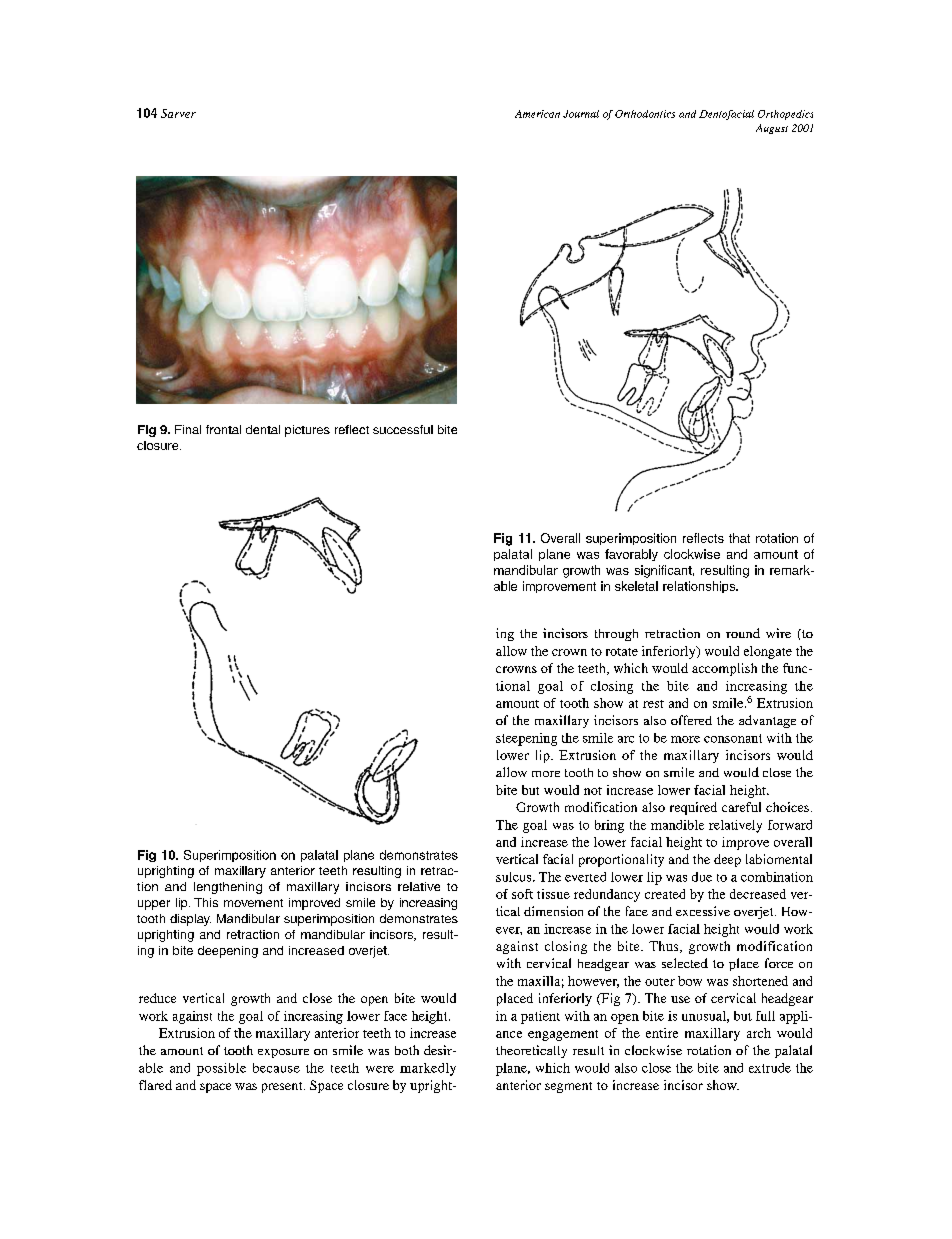 Image resolution: width=952 pixels, height=1239 pixels. I want to click on August, so click(772, 129).
